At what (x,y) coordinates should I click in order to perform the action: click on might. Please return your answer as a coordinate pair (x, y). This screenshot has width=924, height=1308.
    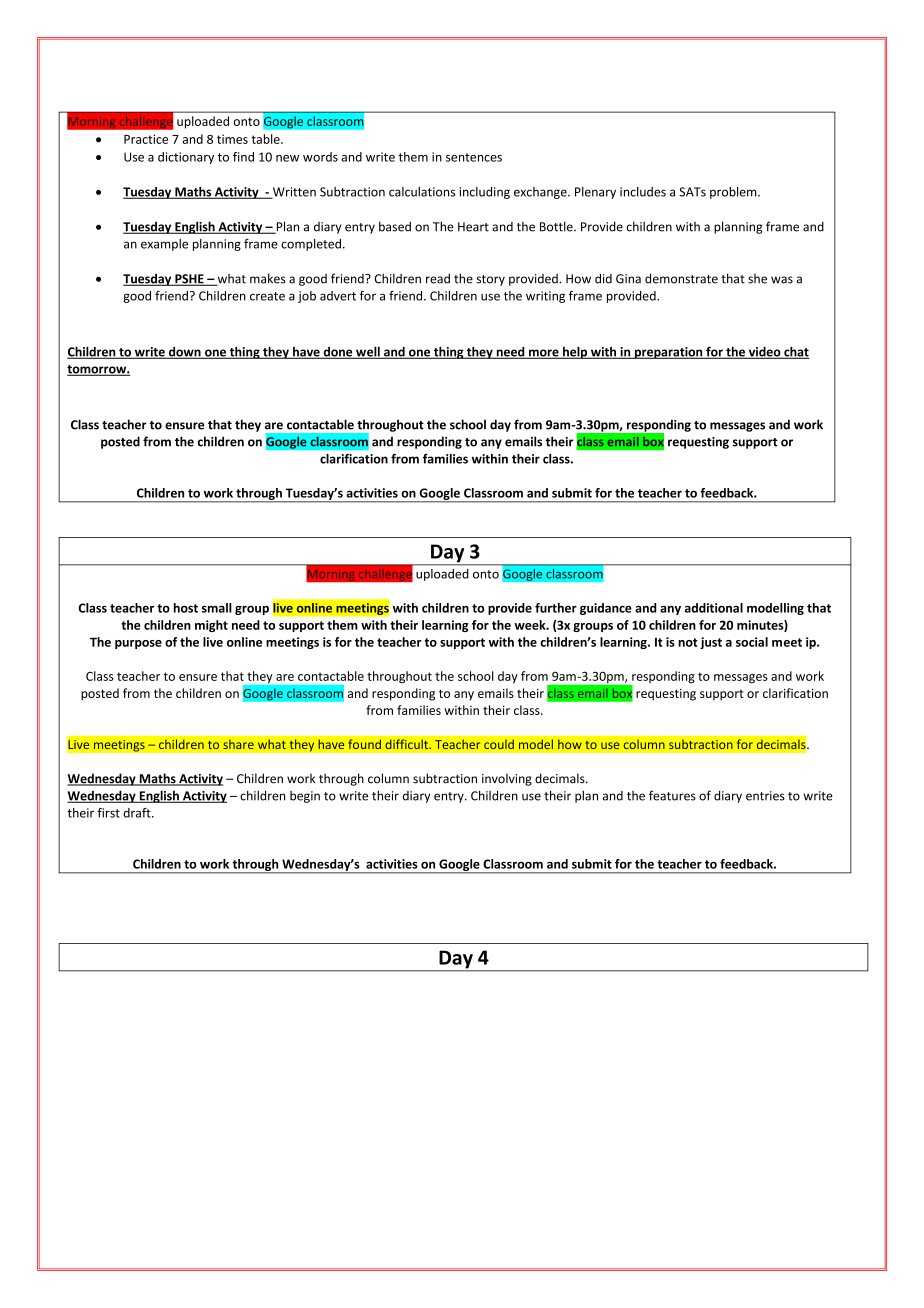
    Looking at the image, I should click on (211, 626).
